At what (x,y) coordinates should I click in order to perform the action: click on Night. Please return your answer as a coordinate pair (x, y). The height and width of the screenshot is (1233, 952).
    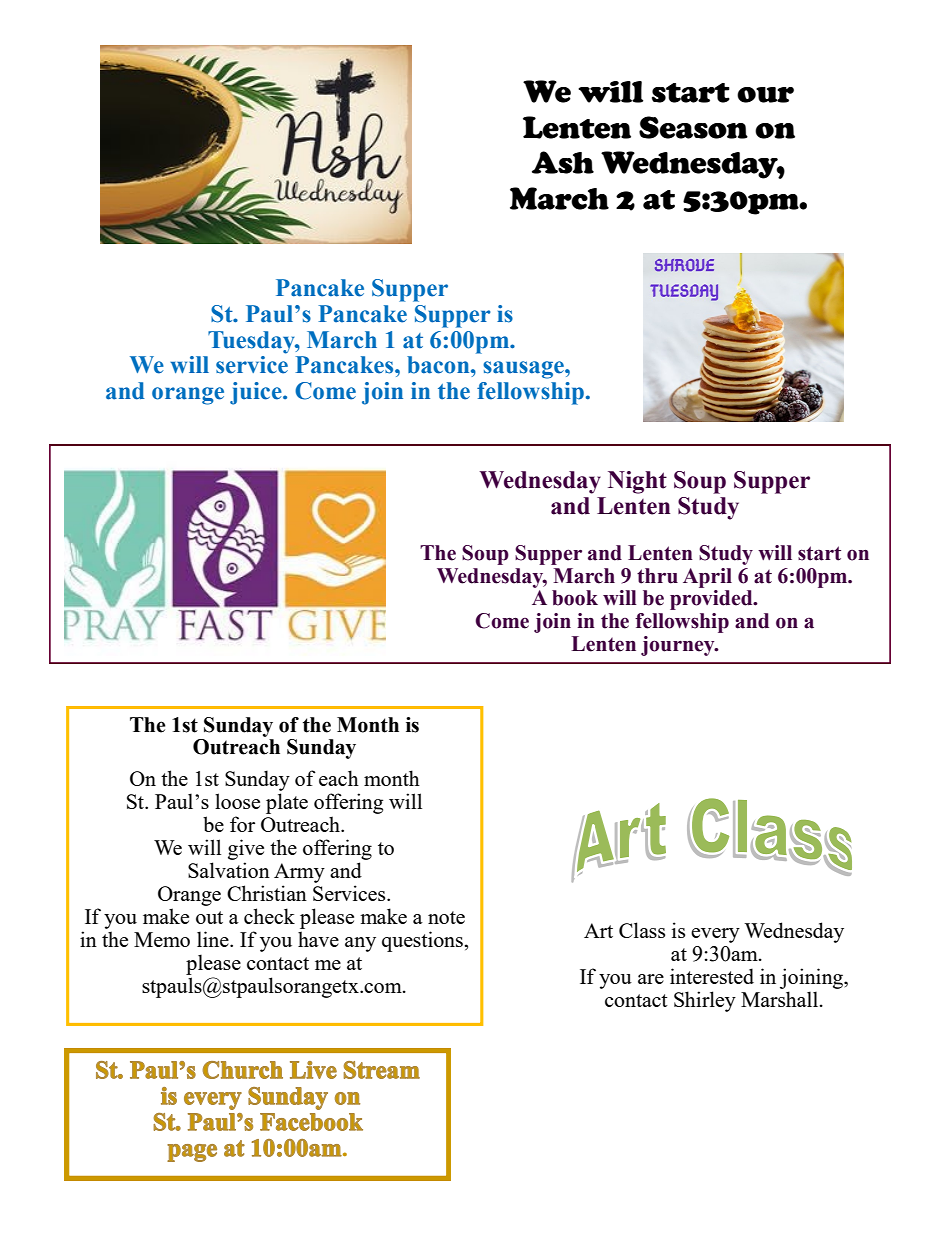
    Looking at the image, I should click on (637, 482).
